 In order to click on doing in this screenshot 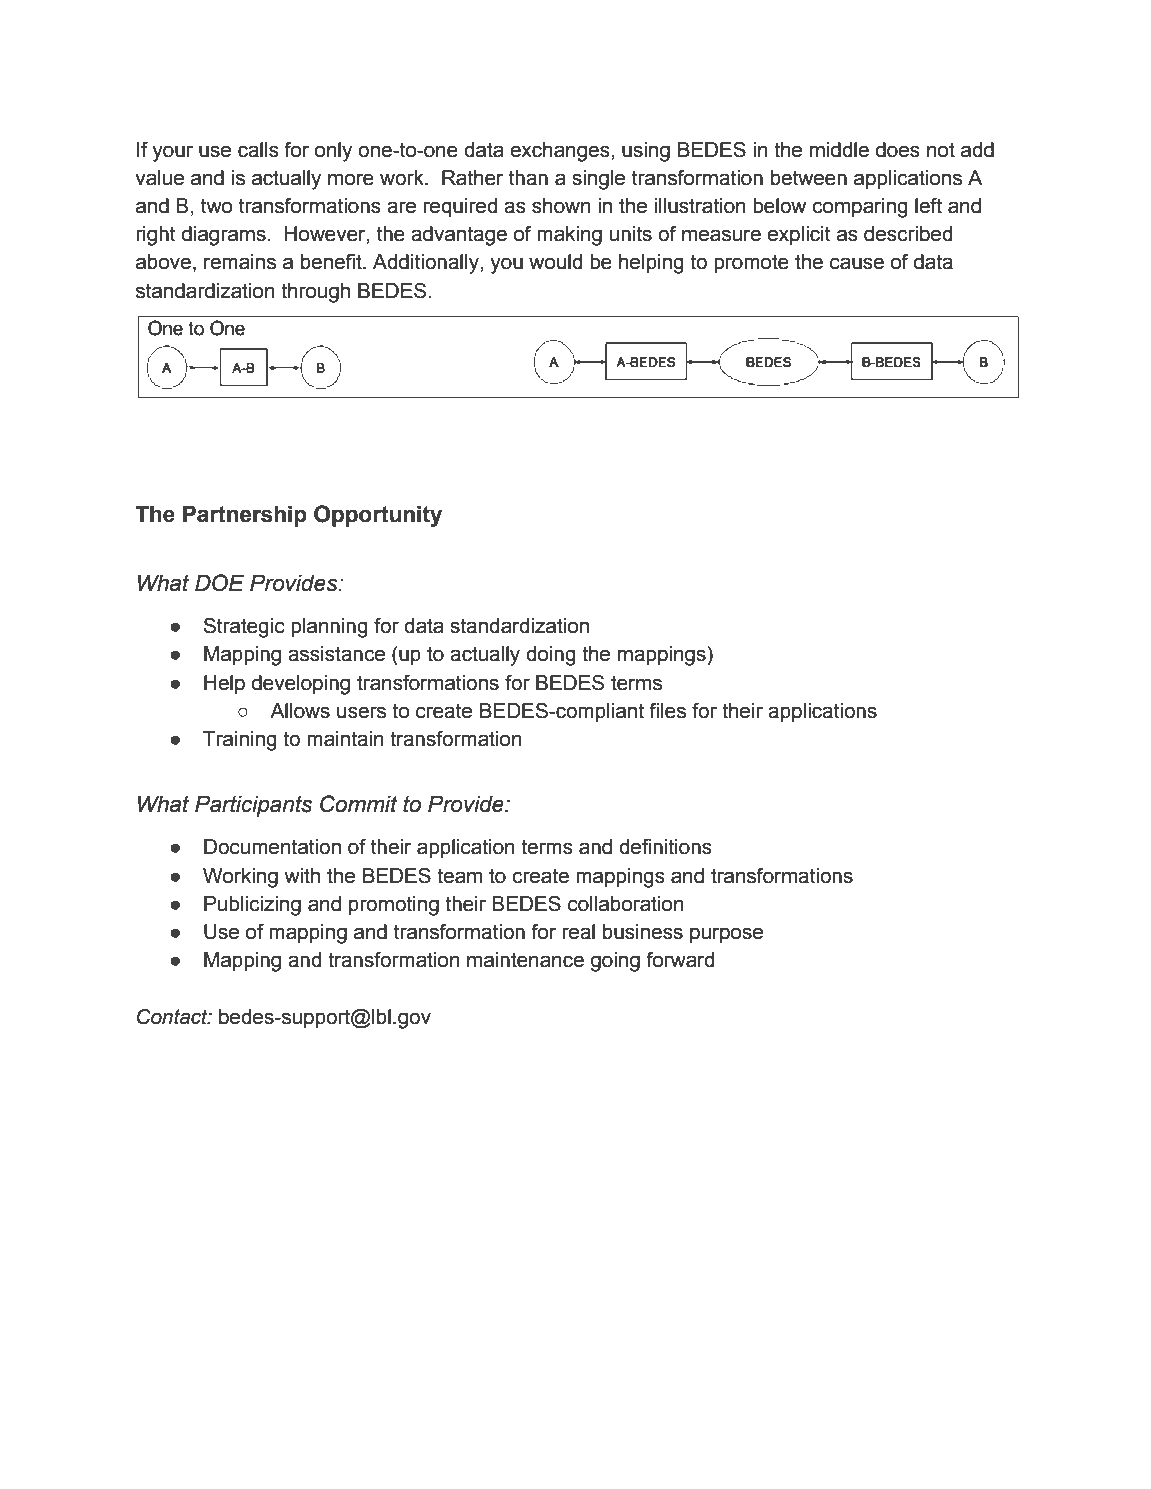, I will do `click(551, 656)`.
